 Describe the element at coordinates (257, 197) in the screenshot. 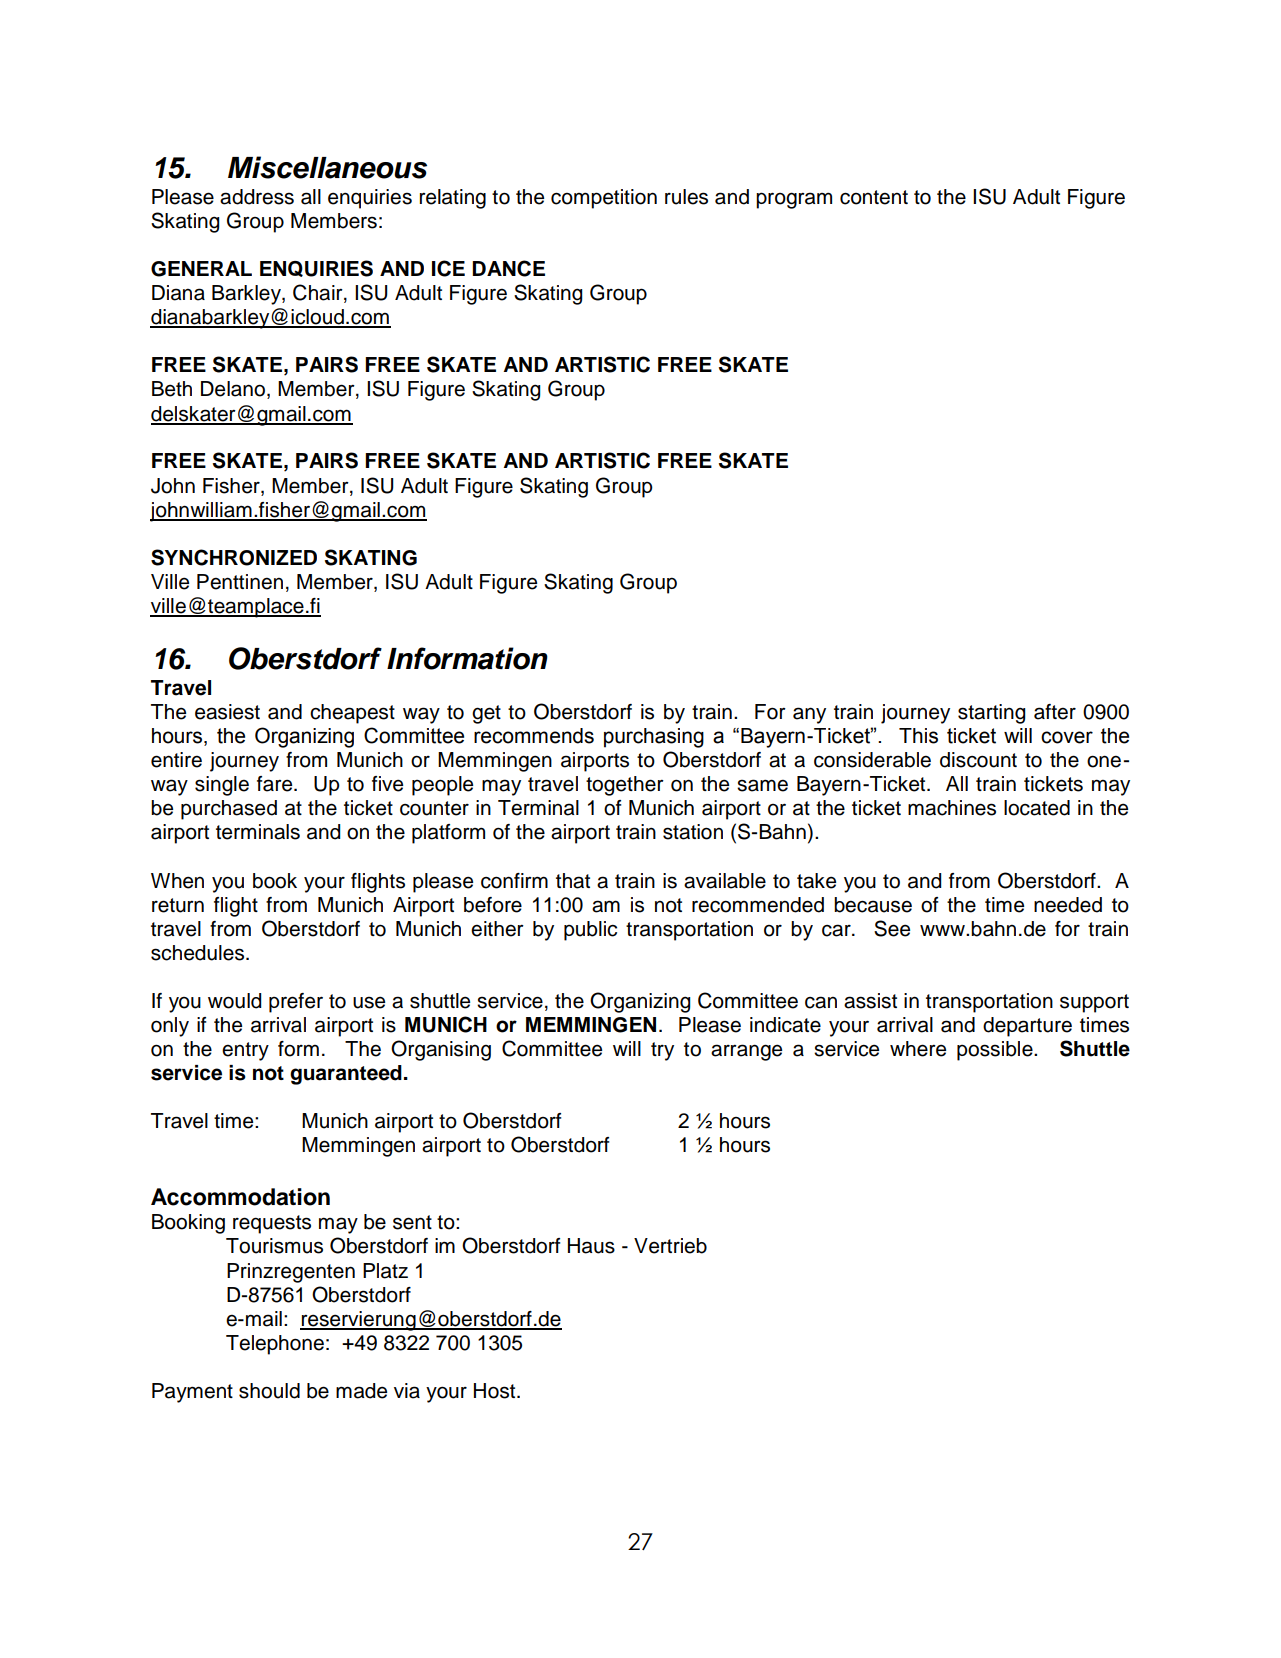

I see `address` at that location.
